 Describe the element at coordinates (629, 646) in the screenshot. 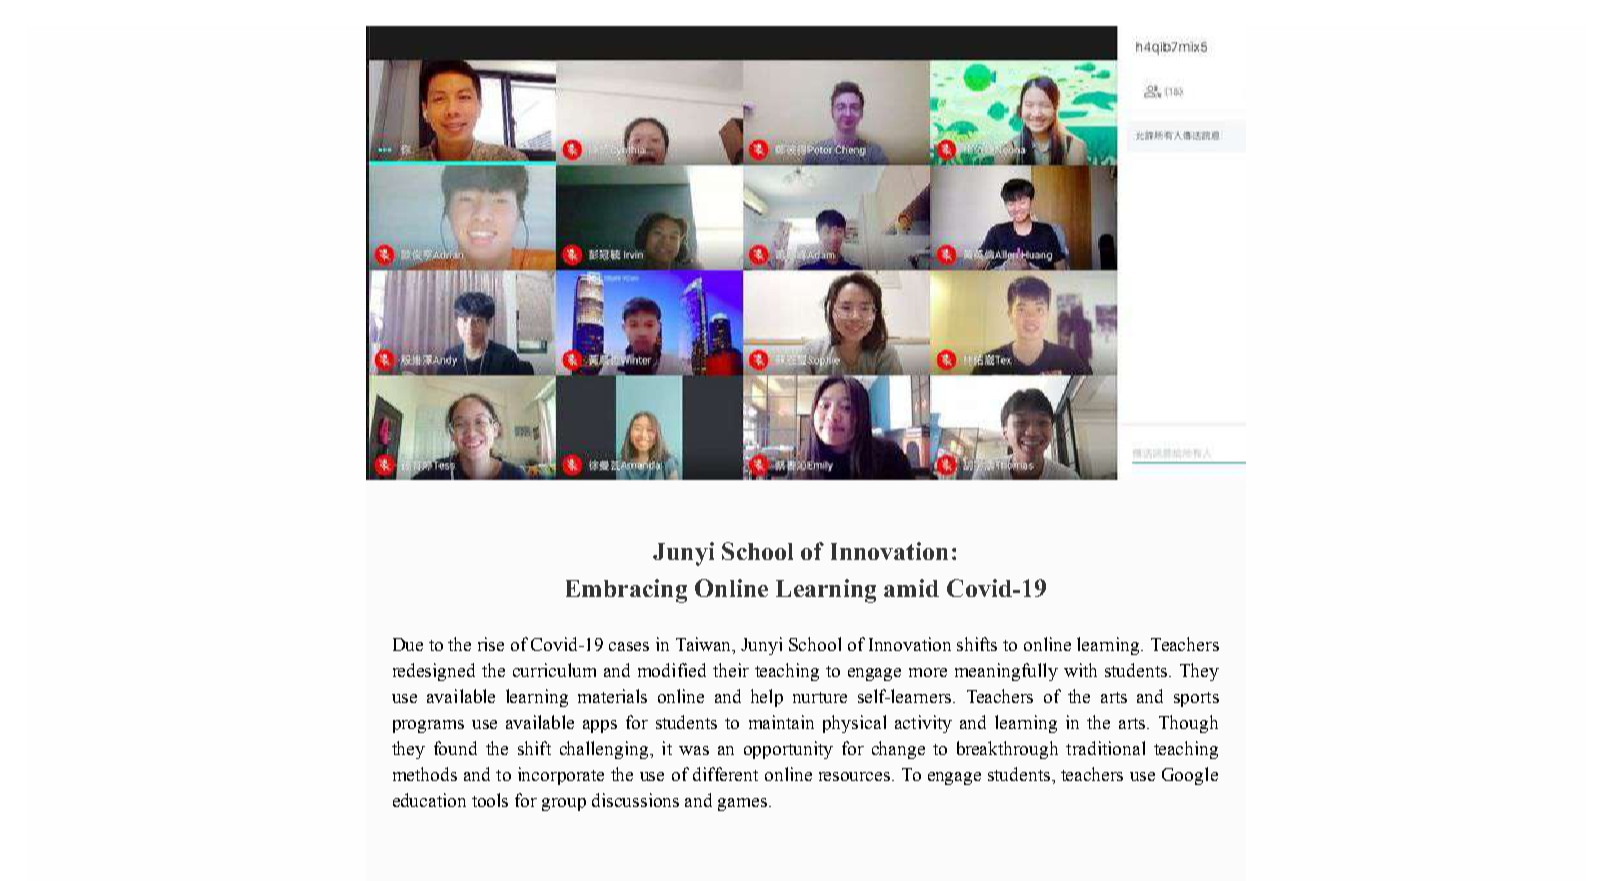

I see `cases` at that location.
